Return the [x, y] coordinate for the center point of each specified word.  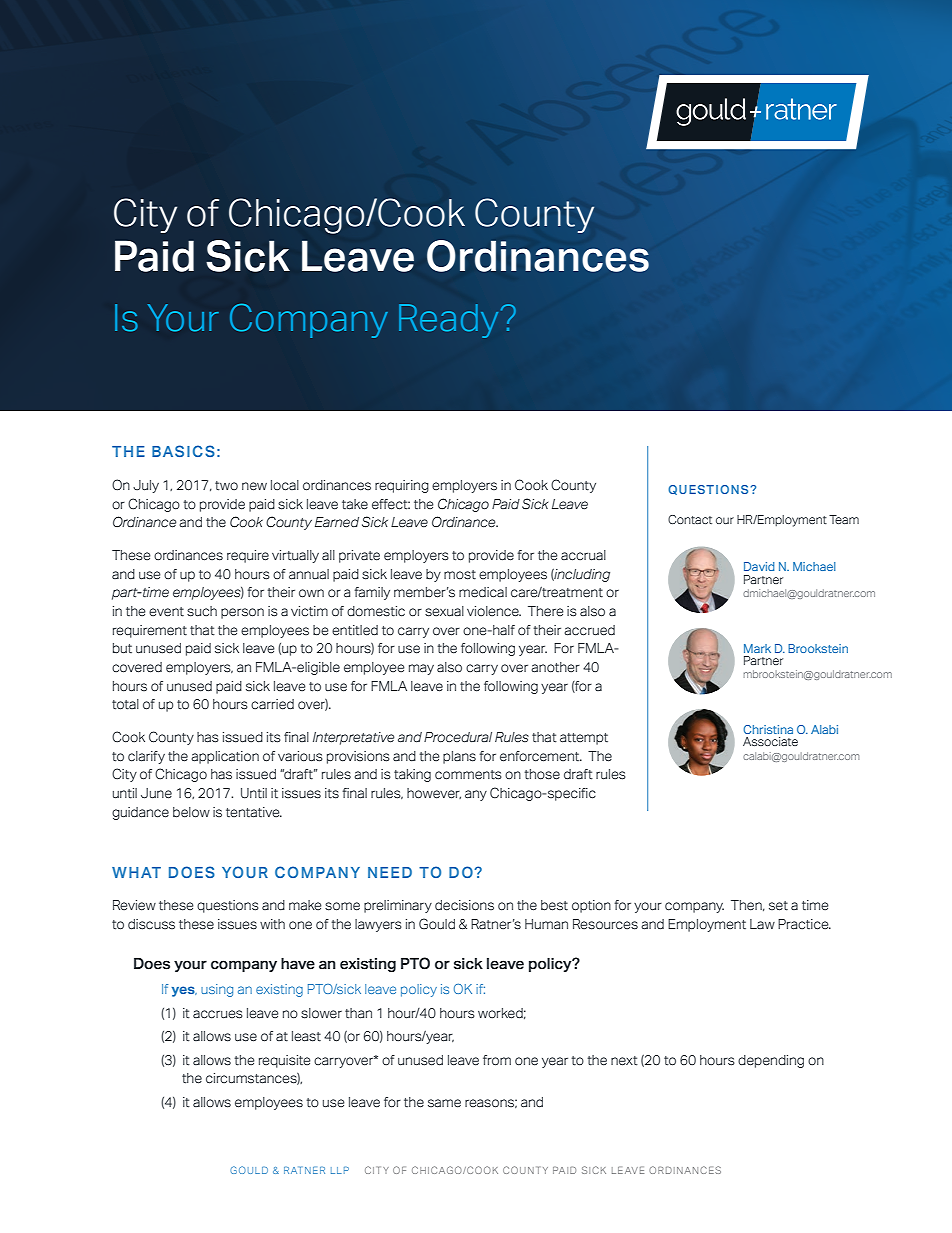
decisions [464, 905]
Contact [690, 519]
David [759, 566]
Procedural [458, 737]
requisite [285, 1061]
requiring [402, 486]
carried [272, 704]
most [460, 575]
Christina [768, 729]
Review [134, 905]
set [778, 906]
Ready [448, 321]
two [226, 486]
